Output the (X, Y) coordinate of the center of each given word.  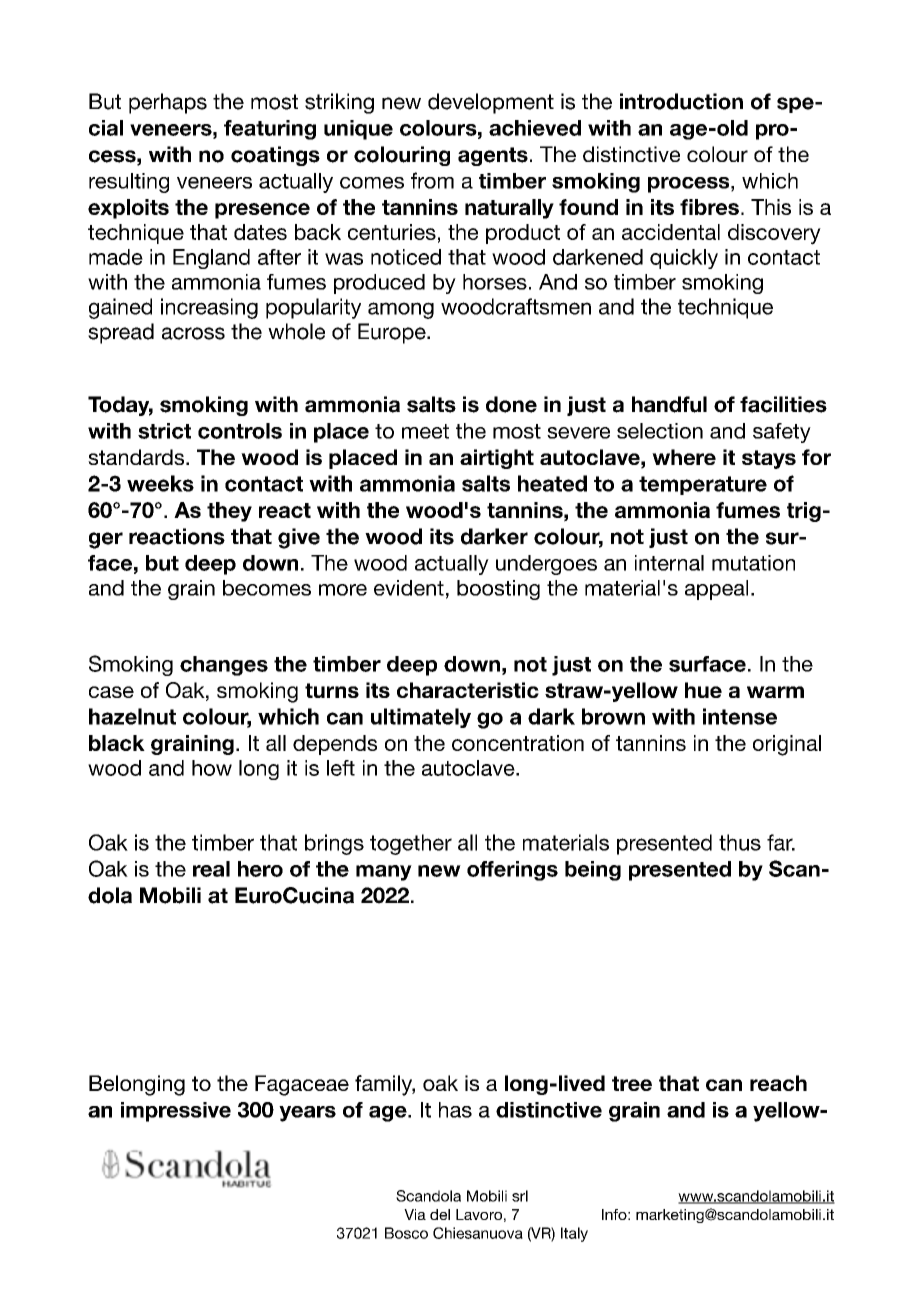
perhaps (168, 103)
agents (493, 156)
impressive (176, 1112)
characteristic (468, 690)
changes (224, 666)
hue (703, 690)
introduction (681, 101)
